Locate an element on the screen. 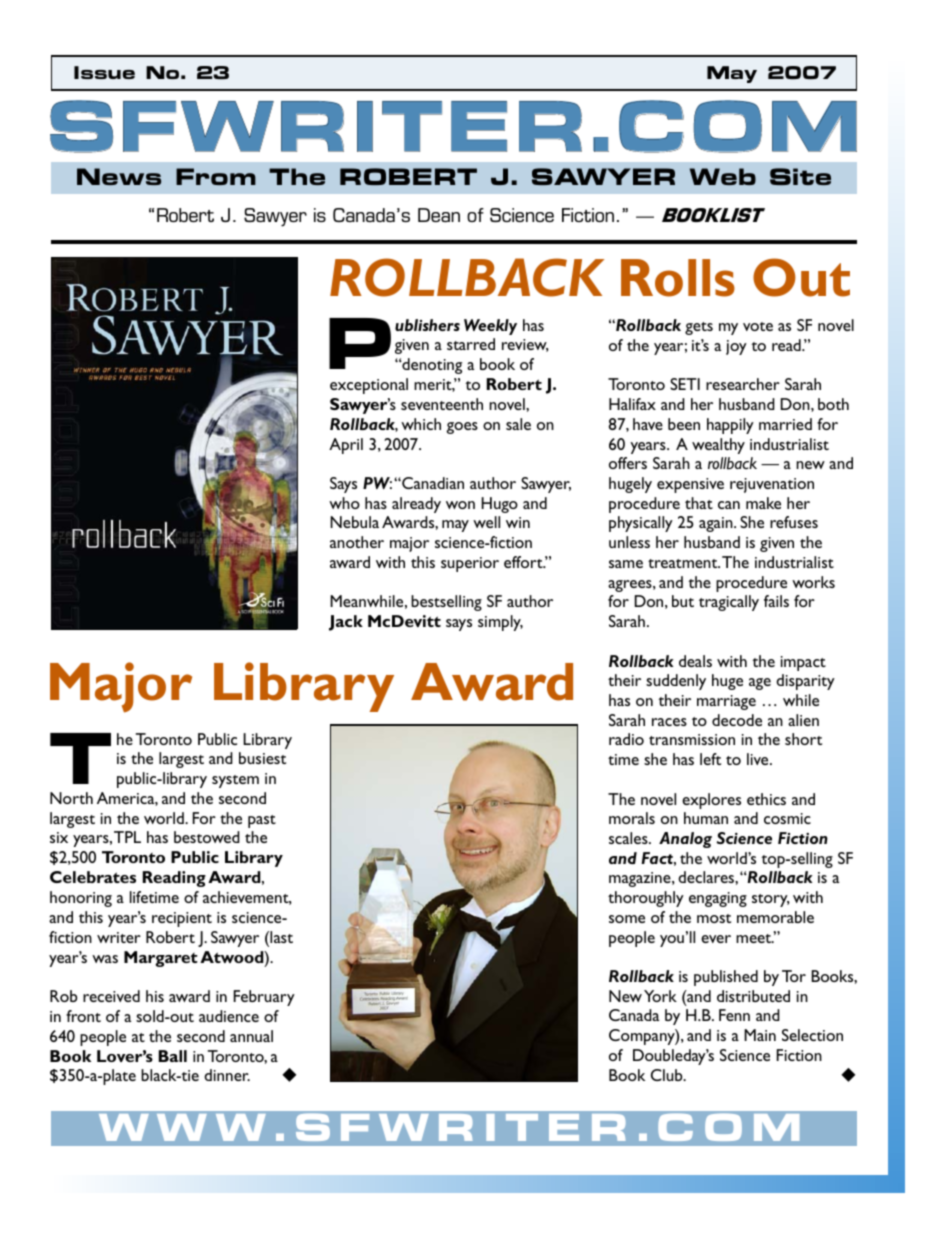 The width and height of the screenshot is (952, 1233). Web is located at coordinates (723, 176).
